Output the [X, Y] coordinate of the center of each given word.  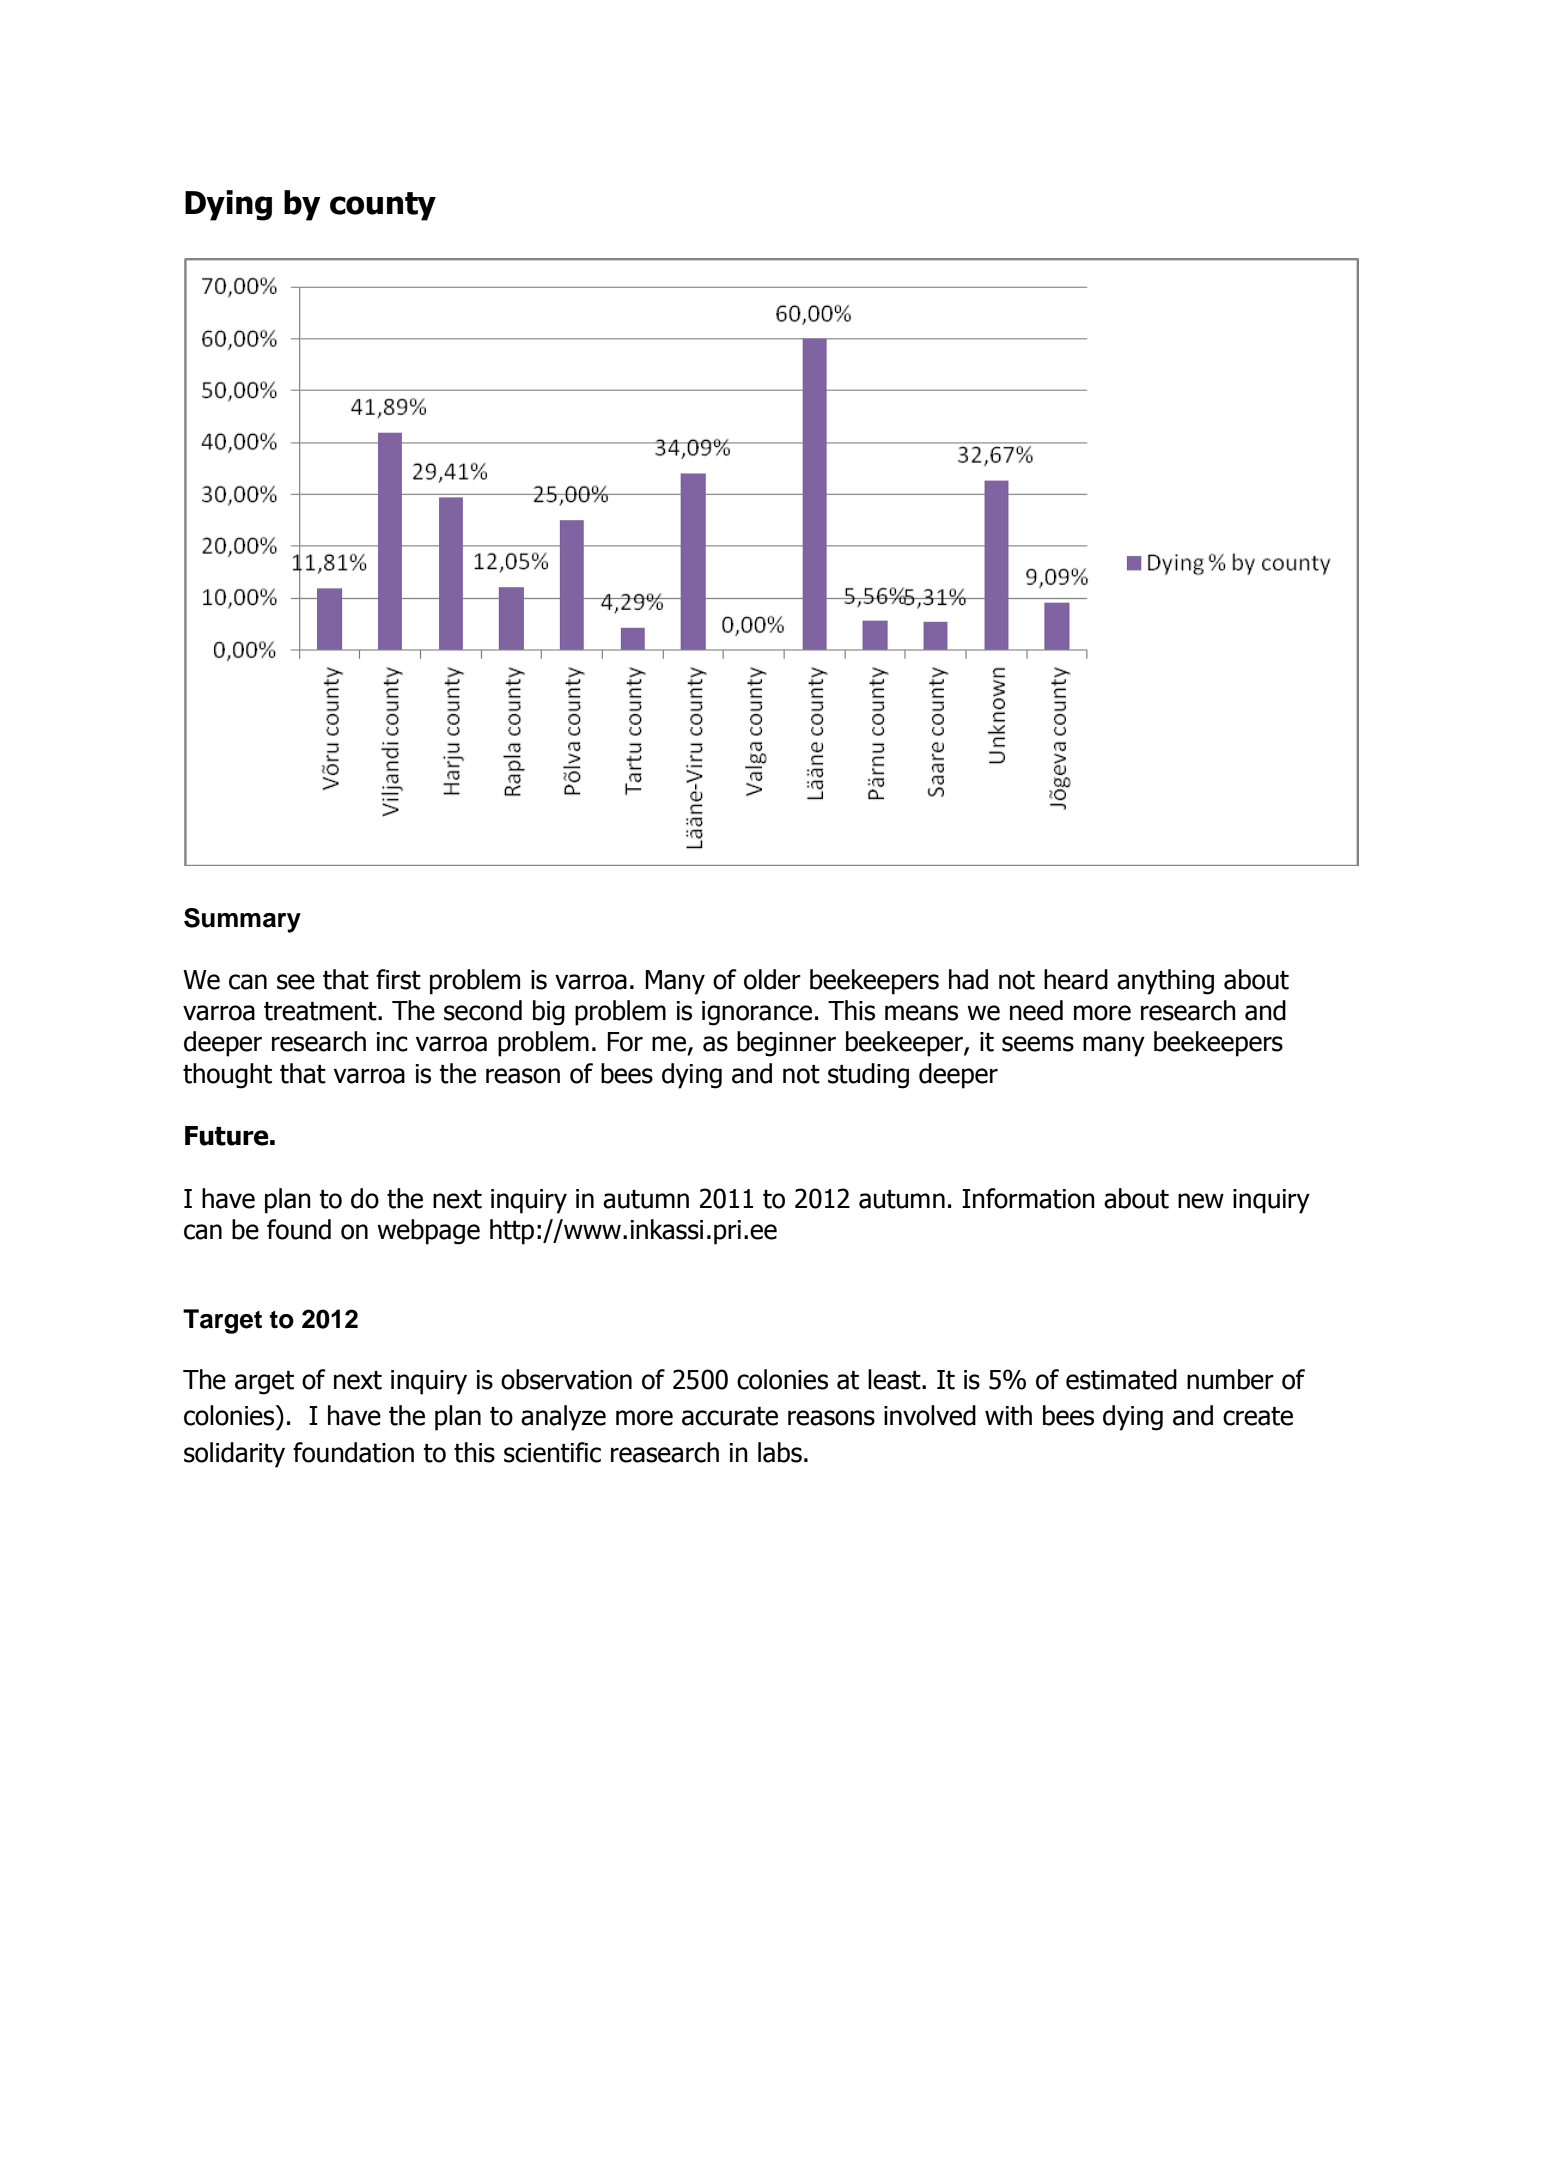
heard [1076, 979]
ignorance [757, 1013]
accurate [730, 1416]
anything [1165, 982]
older [772, 979]
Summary [242, 920]
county [383, 206]
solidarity [234, 1455]
